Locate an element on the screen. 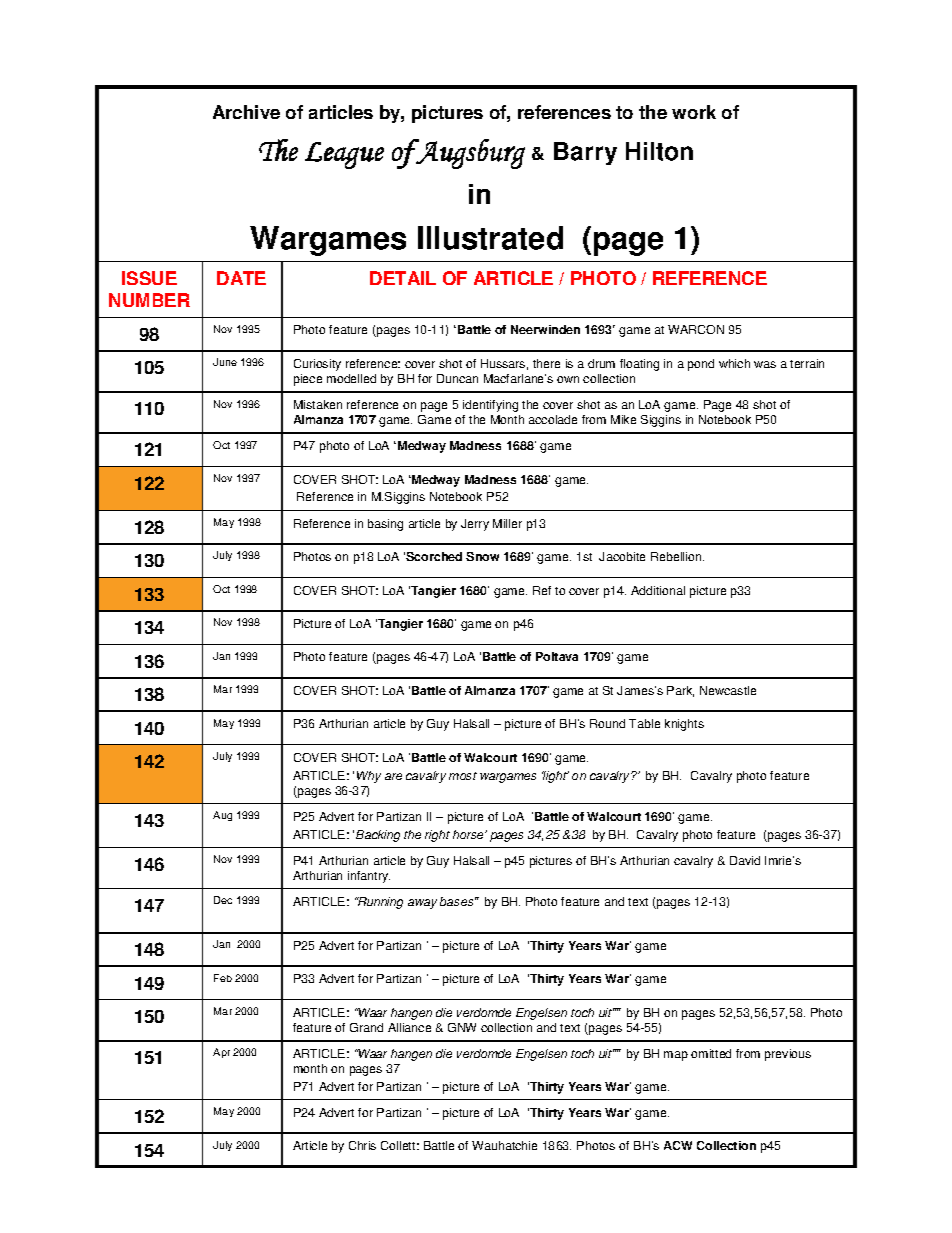 The width and height of the screenshot is (952, 1233). Barry is located at coordinates (585, 153).
